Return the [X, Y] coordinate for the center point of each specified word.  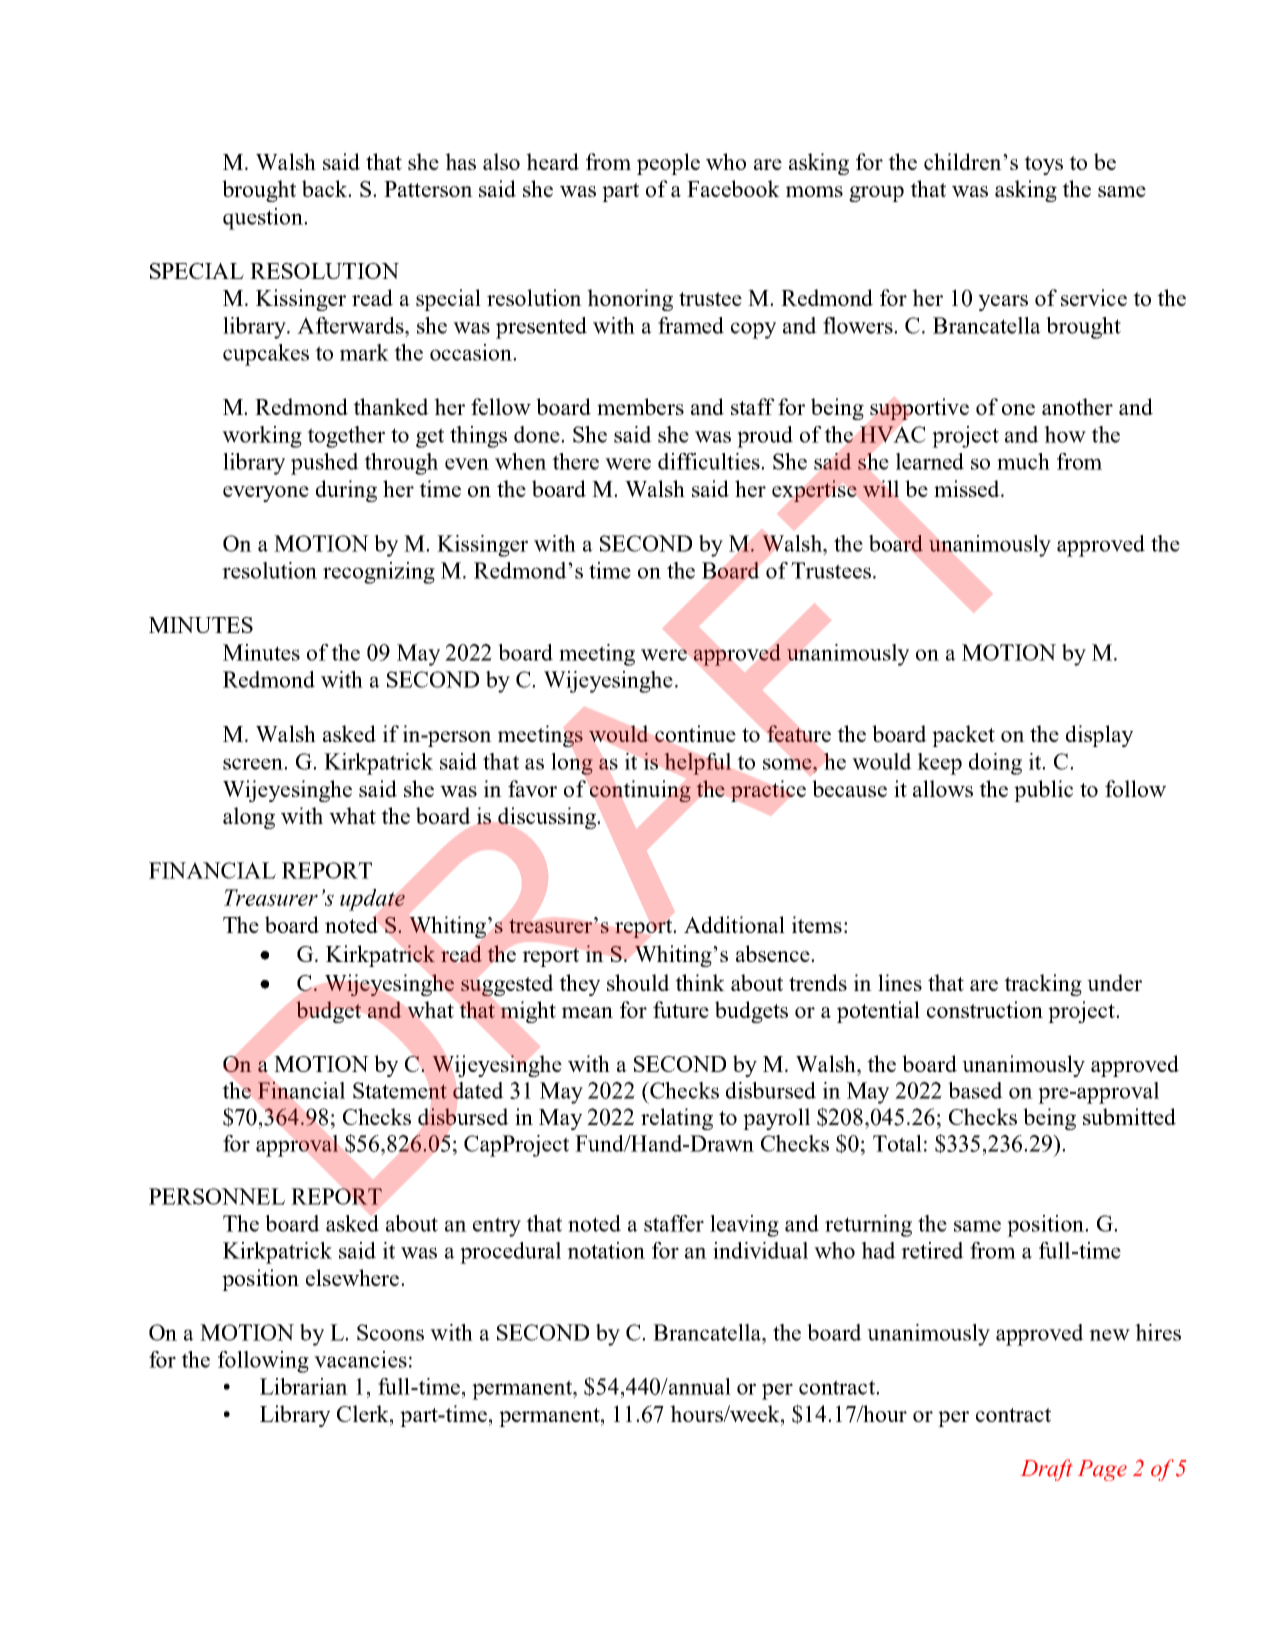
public [1043, 791]
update [372, 900]
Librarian [304, 1386]
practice [768, 791]
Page [1102, 1470]
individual [760, 1250]
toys [1043, 165]
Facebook [733, 188]
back [326, 188]
